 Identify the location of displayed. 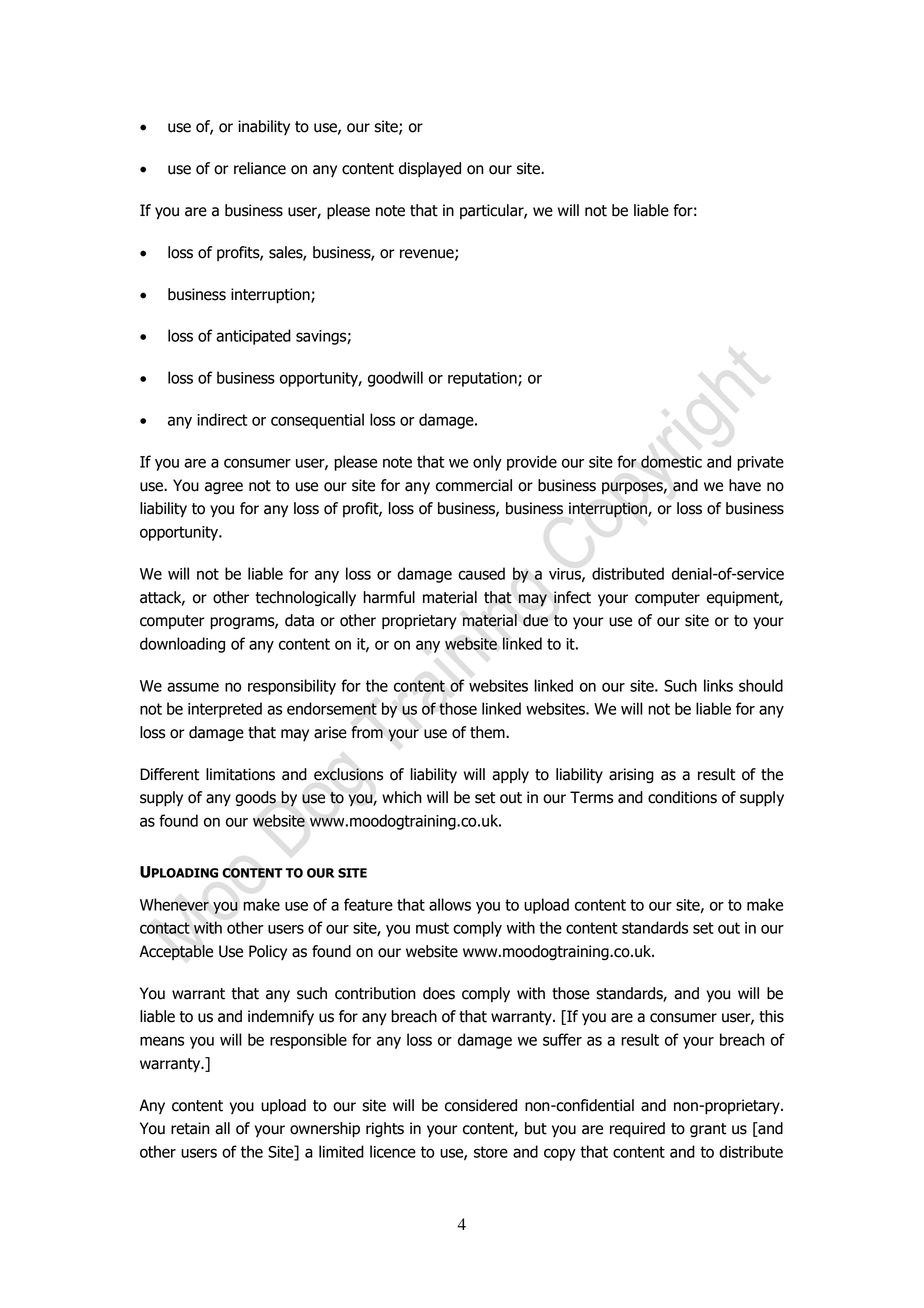
(430, 169).
